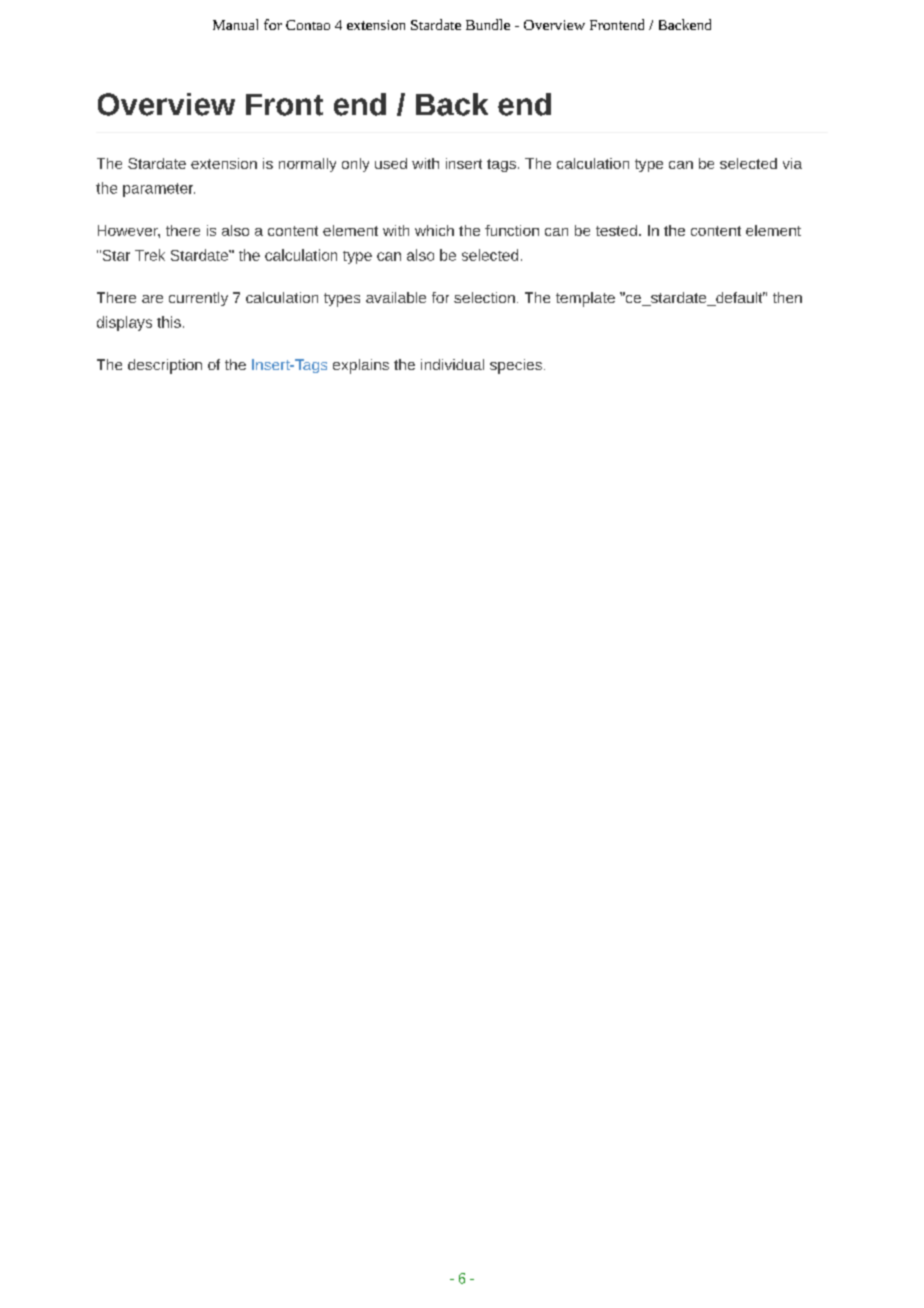 The height and width of the screenshot is (1308, 924). I want to click on Manual, so click(235, 24).
